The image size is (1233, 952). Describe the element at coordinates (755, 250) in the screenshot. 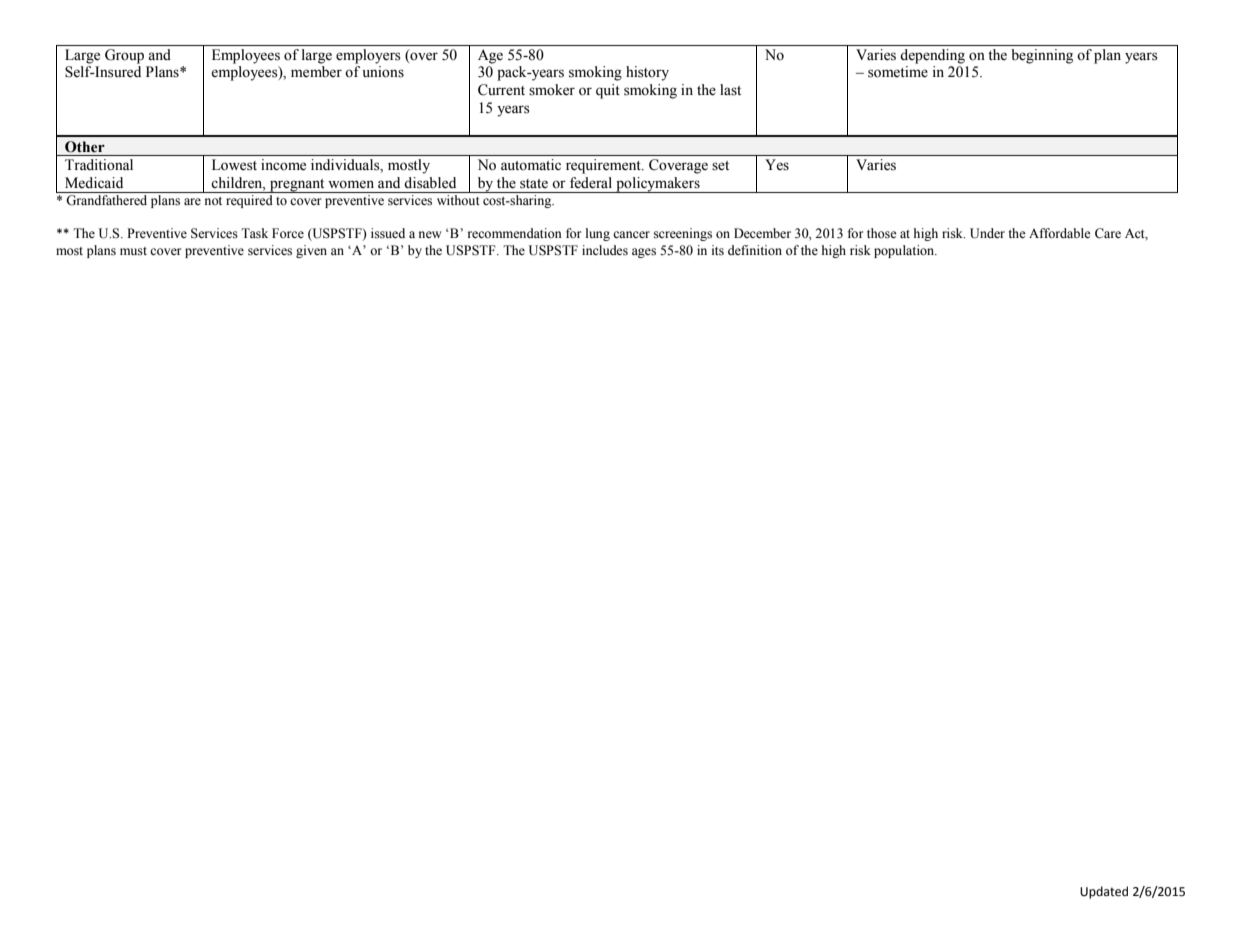

I see `definition` at that location.
